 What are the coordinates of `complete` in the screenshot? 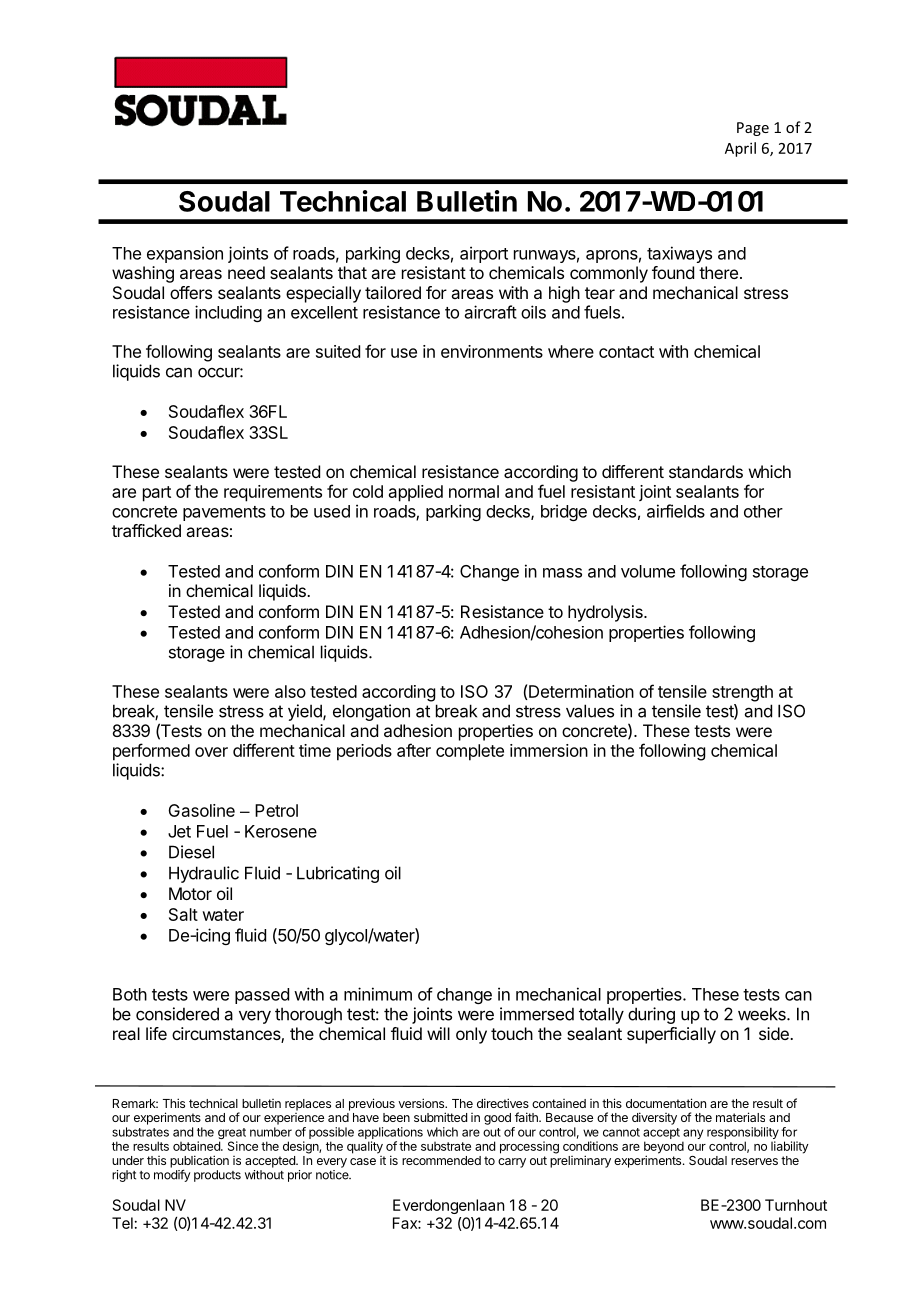 It's located at (470, 752).
